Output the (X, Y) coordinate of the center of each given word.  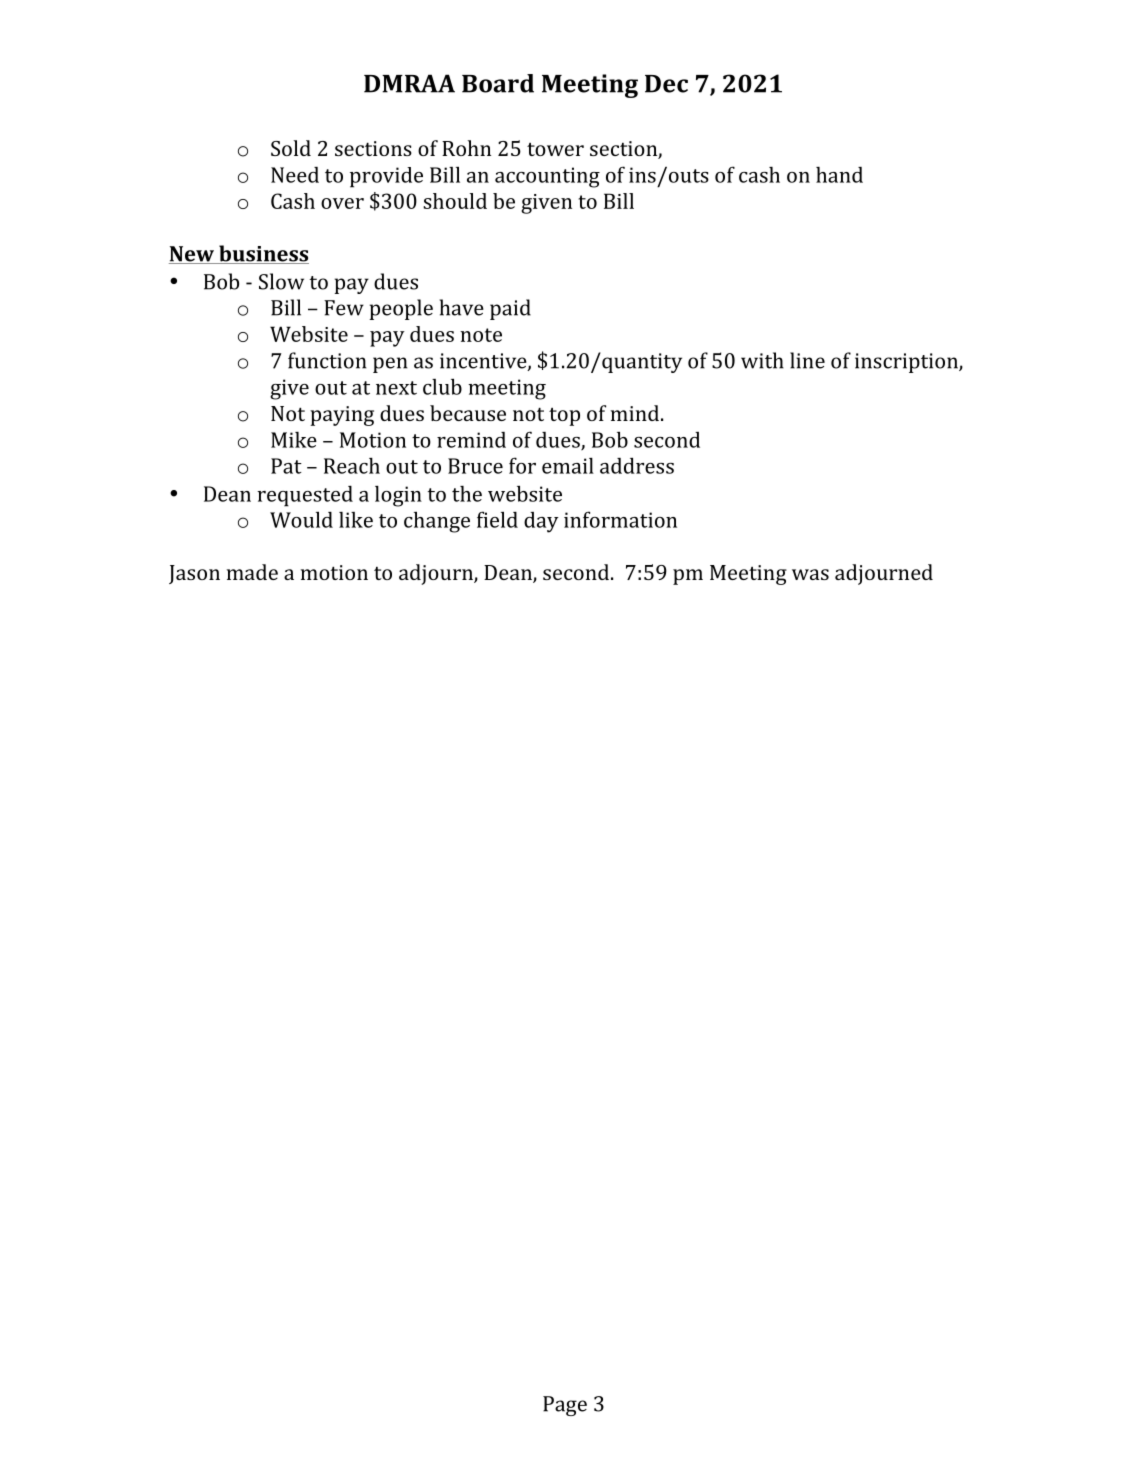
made (252, 572)
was (810, 574)
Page (565, 1406)
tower (555, 149)
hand (839, 175)
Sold (291, 148)
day (541, 522)
